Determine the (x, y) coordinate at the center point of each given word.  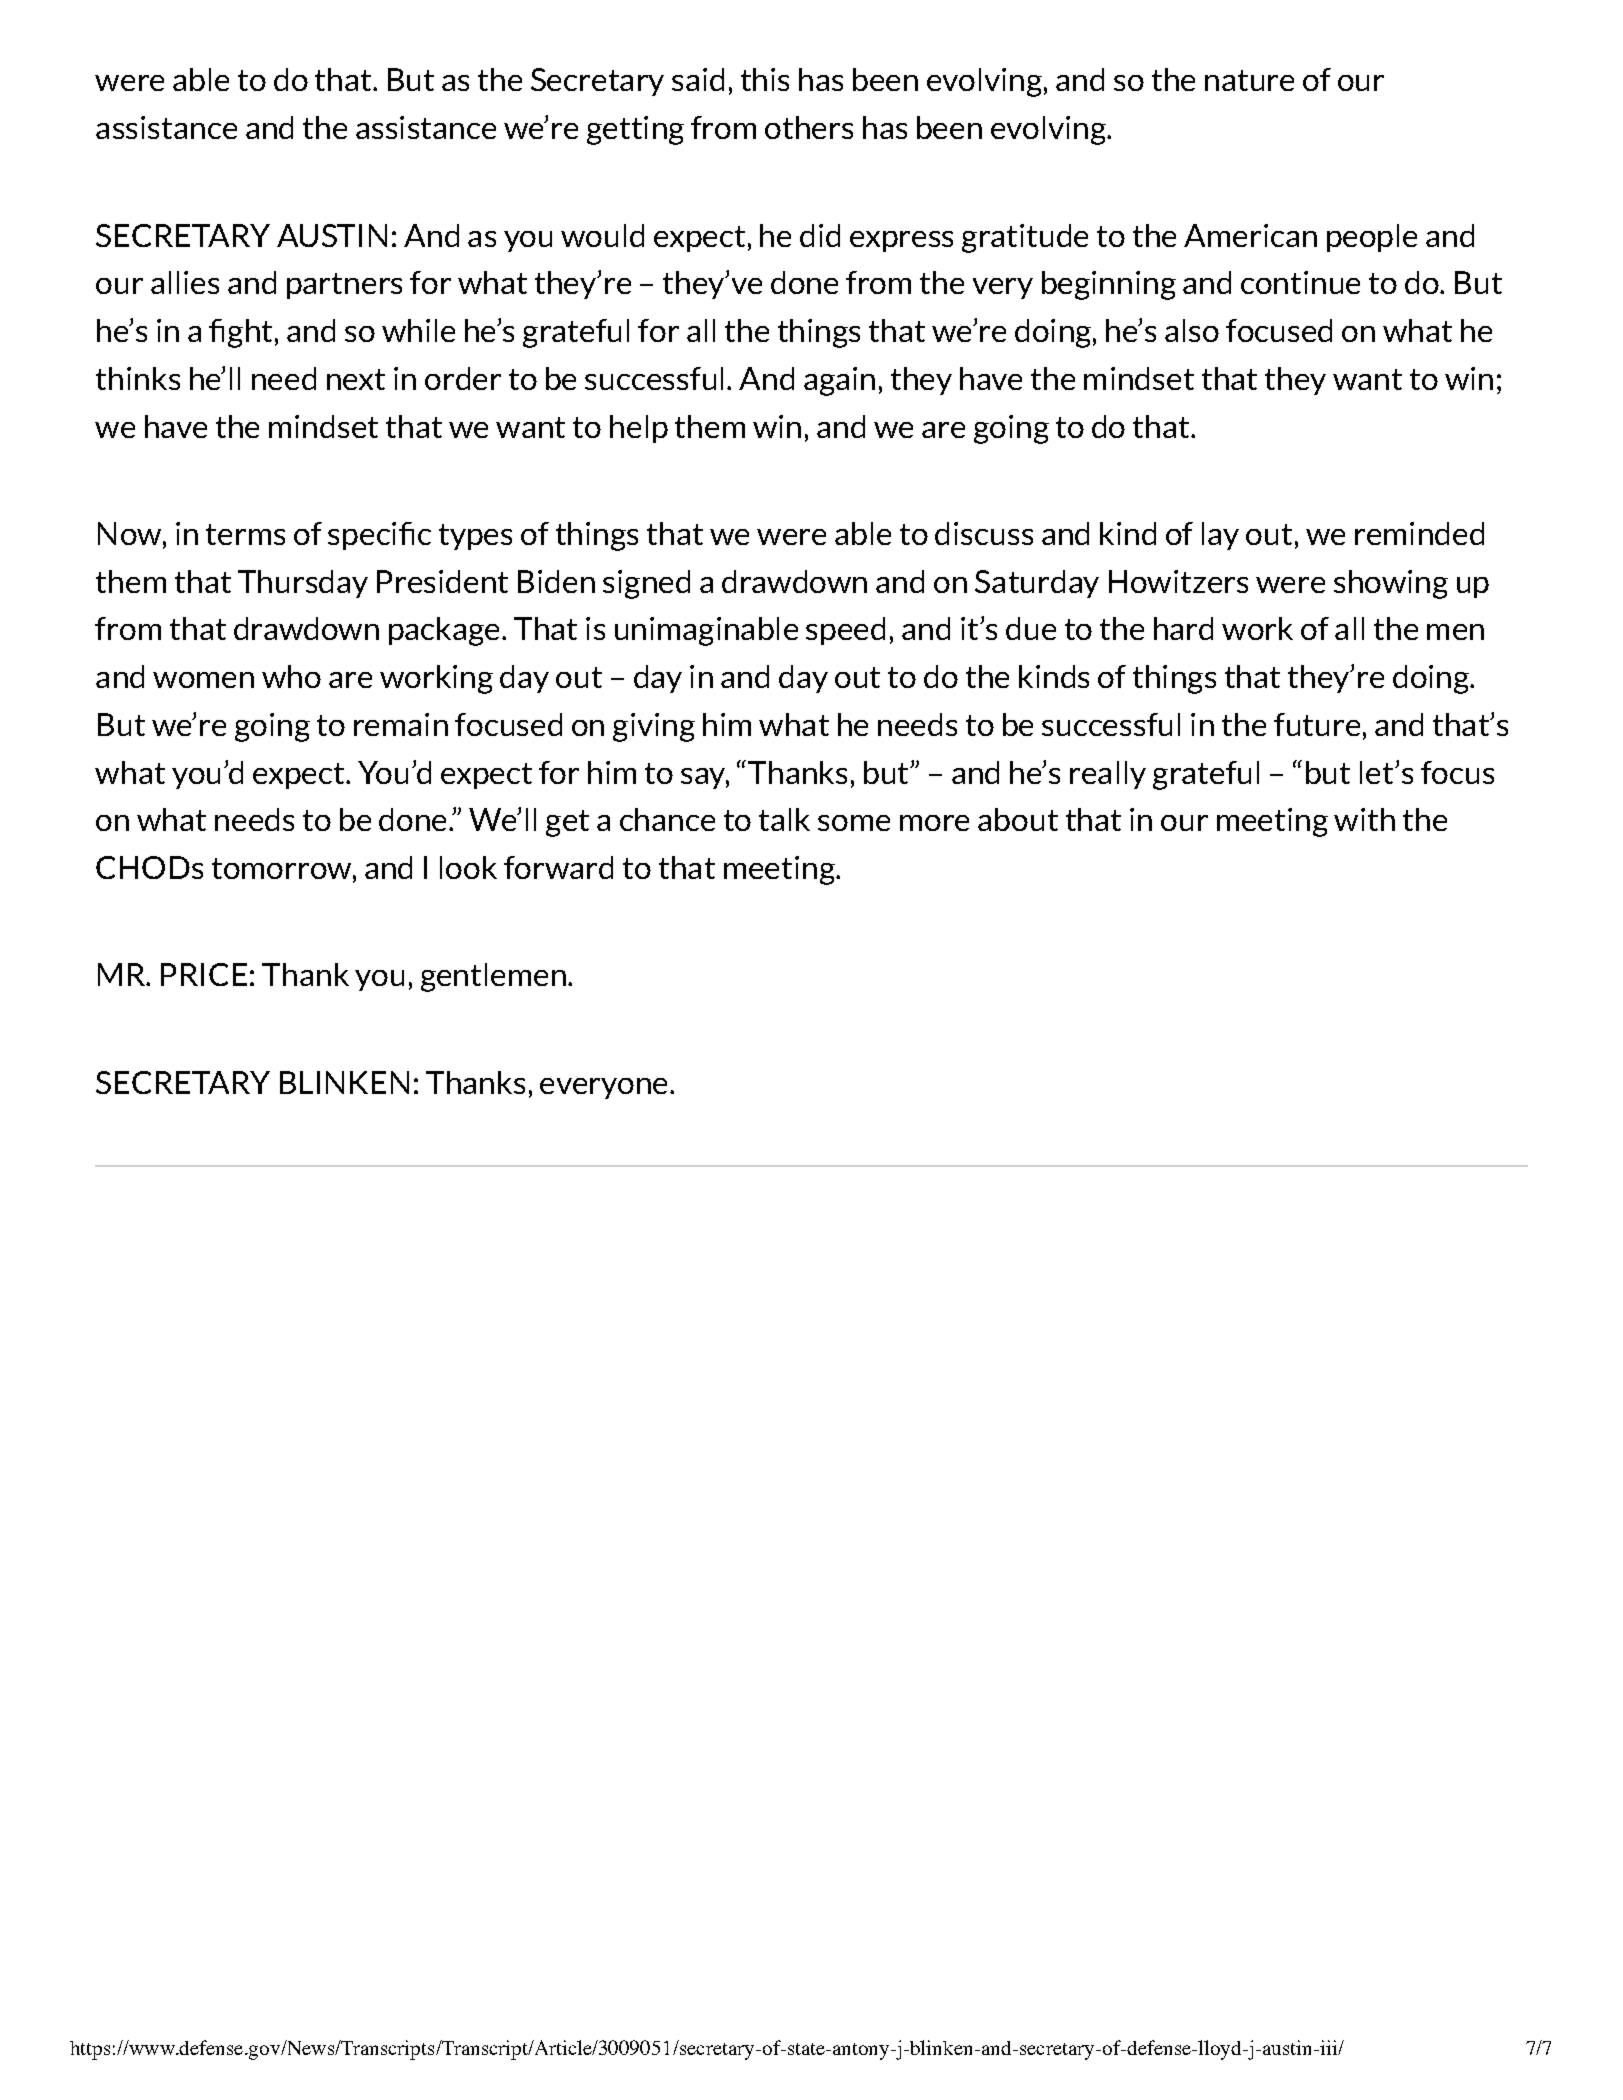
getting (635, 130)
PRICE (204, 974)
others (809, 127)
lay (1220, 536)
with (1364, 819)
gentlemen (493, 977)
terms (245, 534)
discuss (984, 533)
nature (1249, 80)
